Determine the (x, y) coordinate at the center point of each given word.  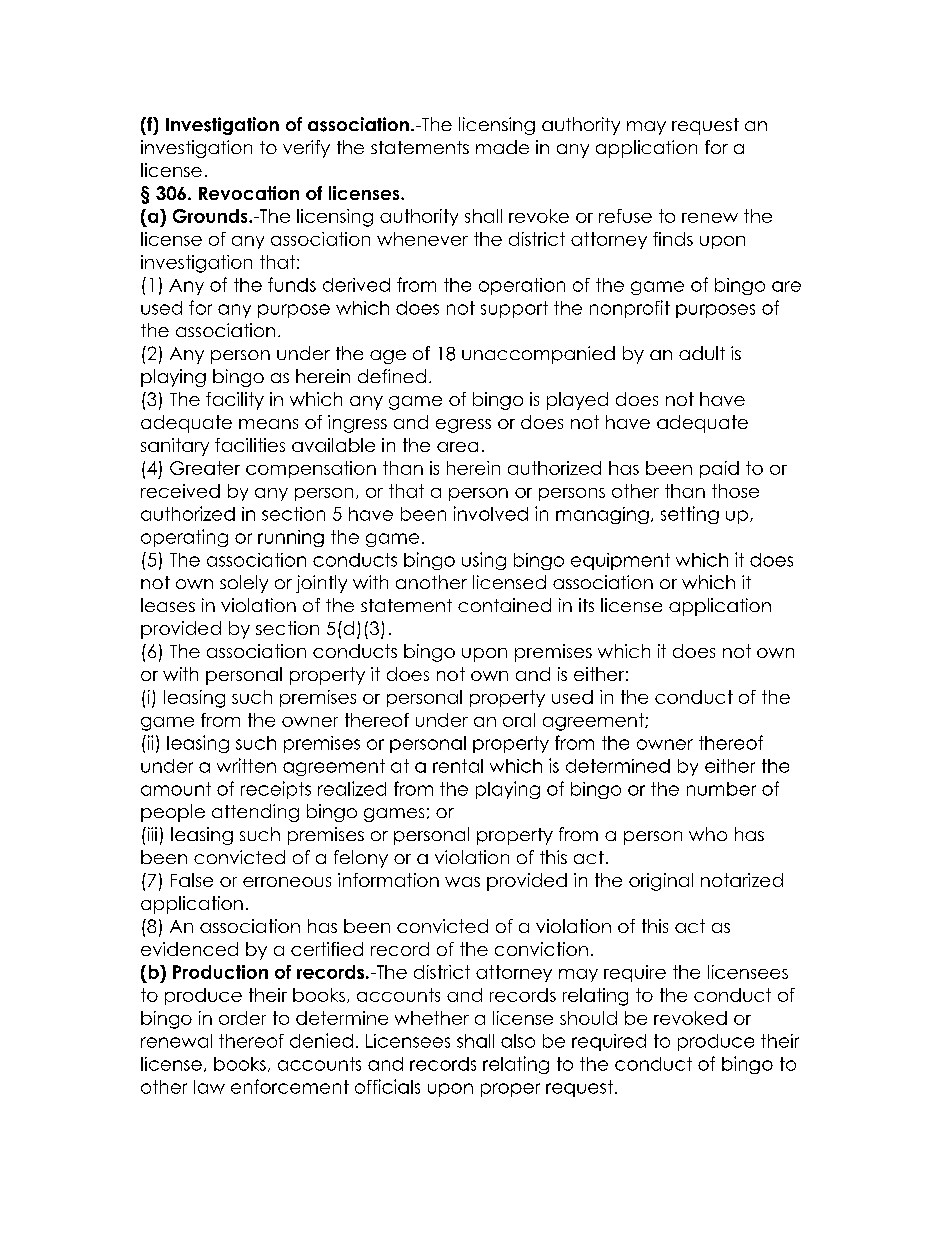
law (209, 1087)
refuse (625, 216)
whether (432, 1018)
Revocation (249, 193)
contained (504, 605)
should (588, 1018)
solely (244, 584)
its (586, 605)
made (502, 147)
